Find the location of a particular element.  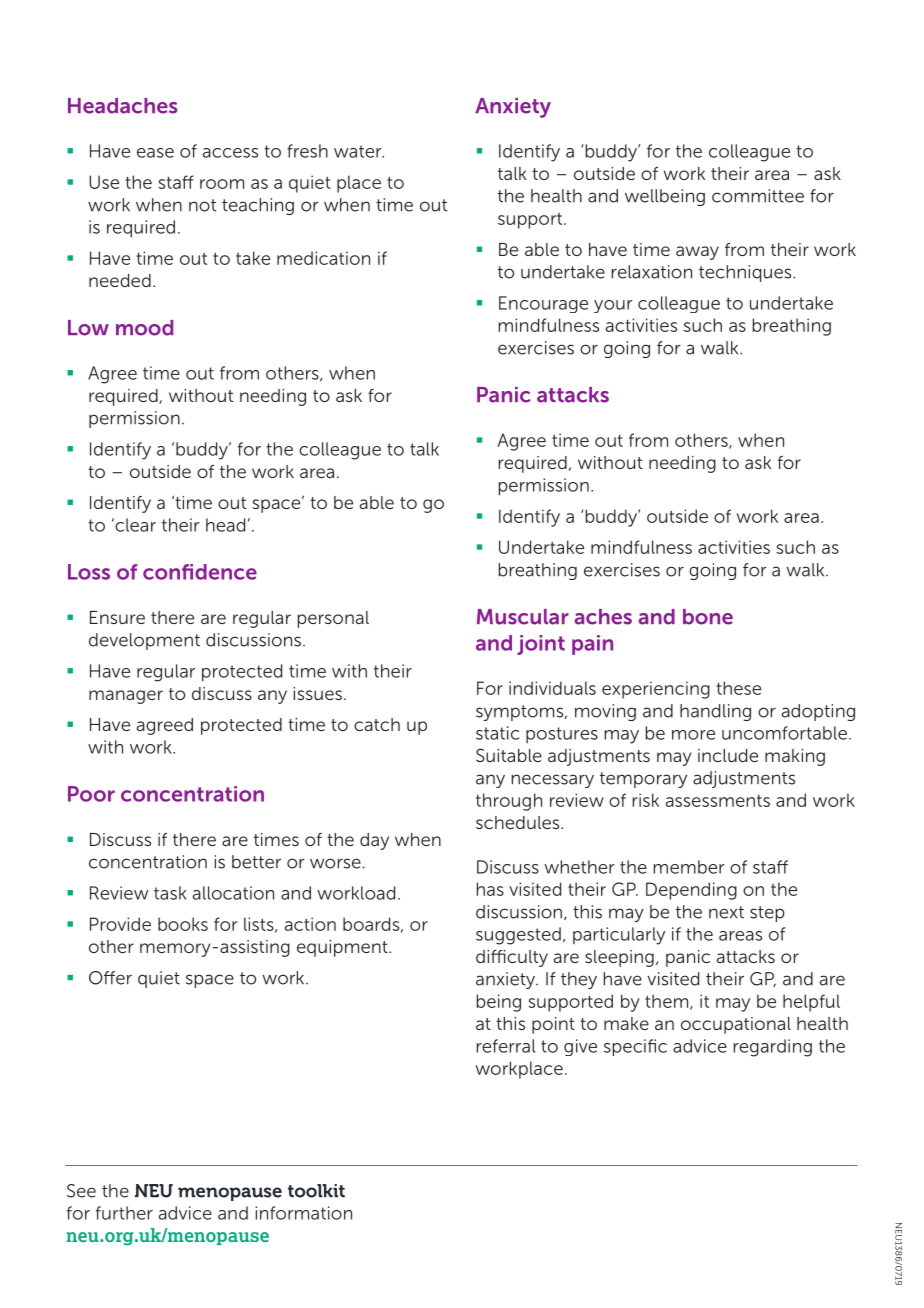

through is located at coordinates (509, 802).
